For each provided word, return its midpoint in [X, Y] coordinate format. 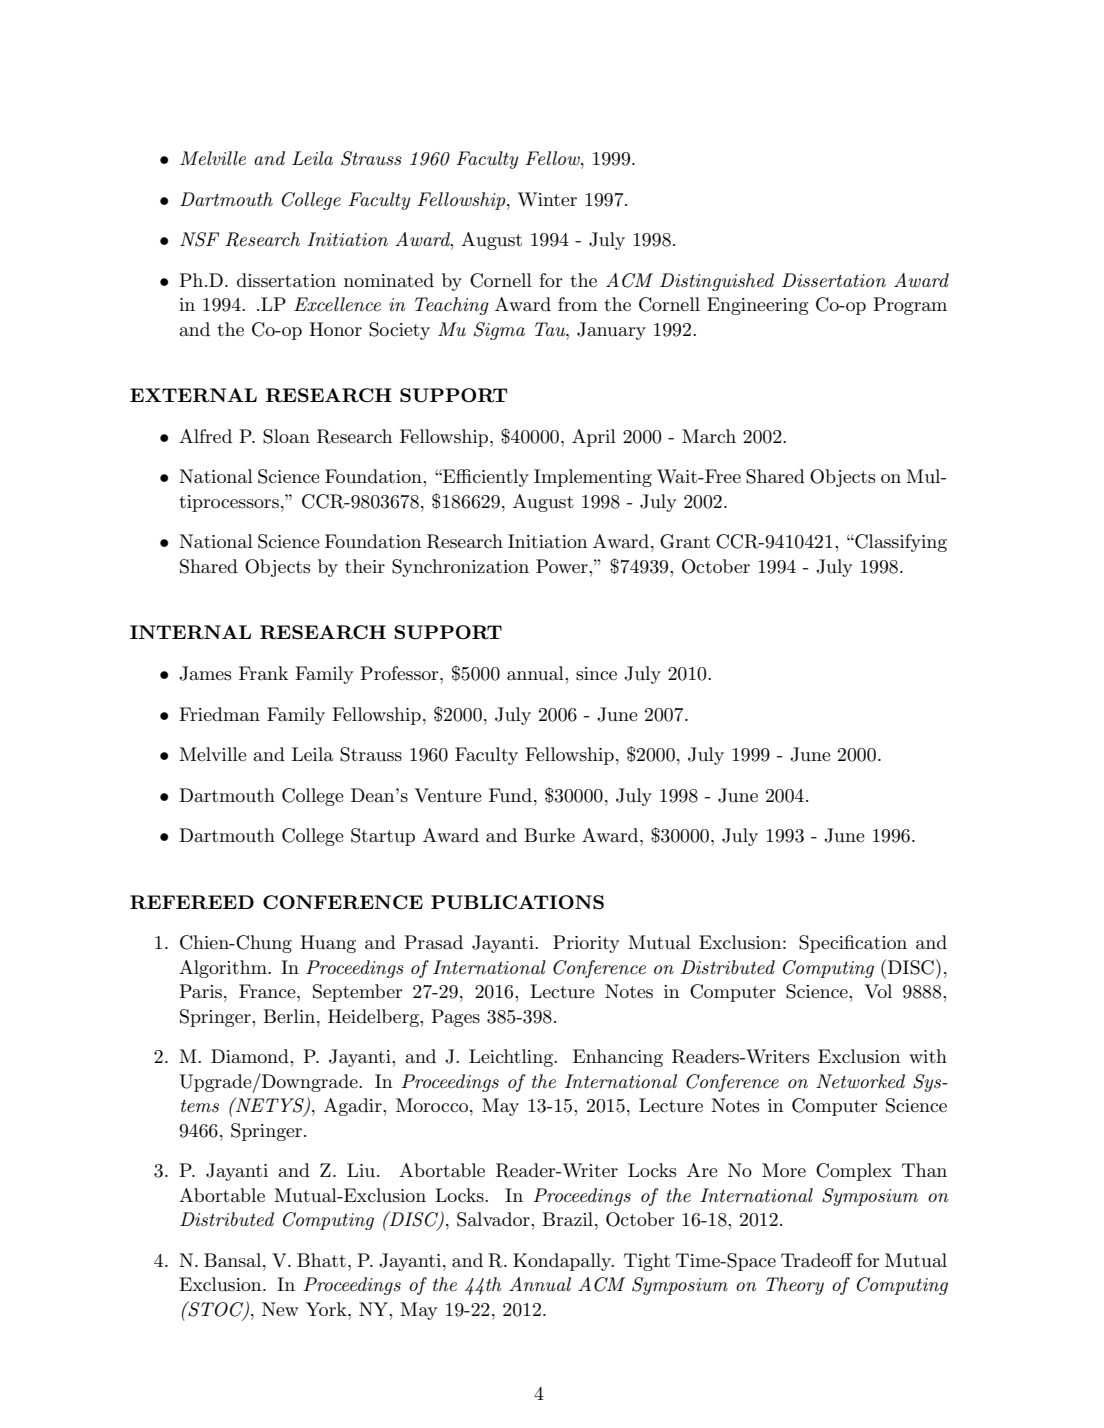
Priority [586, 944]
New [280, 1309]
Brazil [567, 1219]
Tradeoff [817, 1260]
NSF [199, 239]
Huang [328, 944]
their [365, 566]
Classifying [900, 543]
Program [910, 306]
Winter [547, 199]
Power [563, 566]
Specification [853, 944]
